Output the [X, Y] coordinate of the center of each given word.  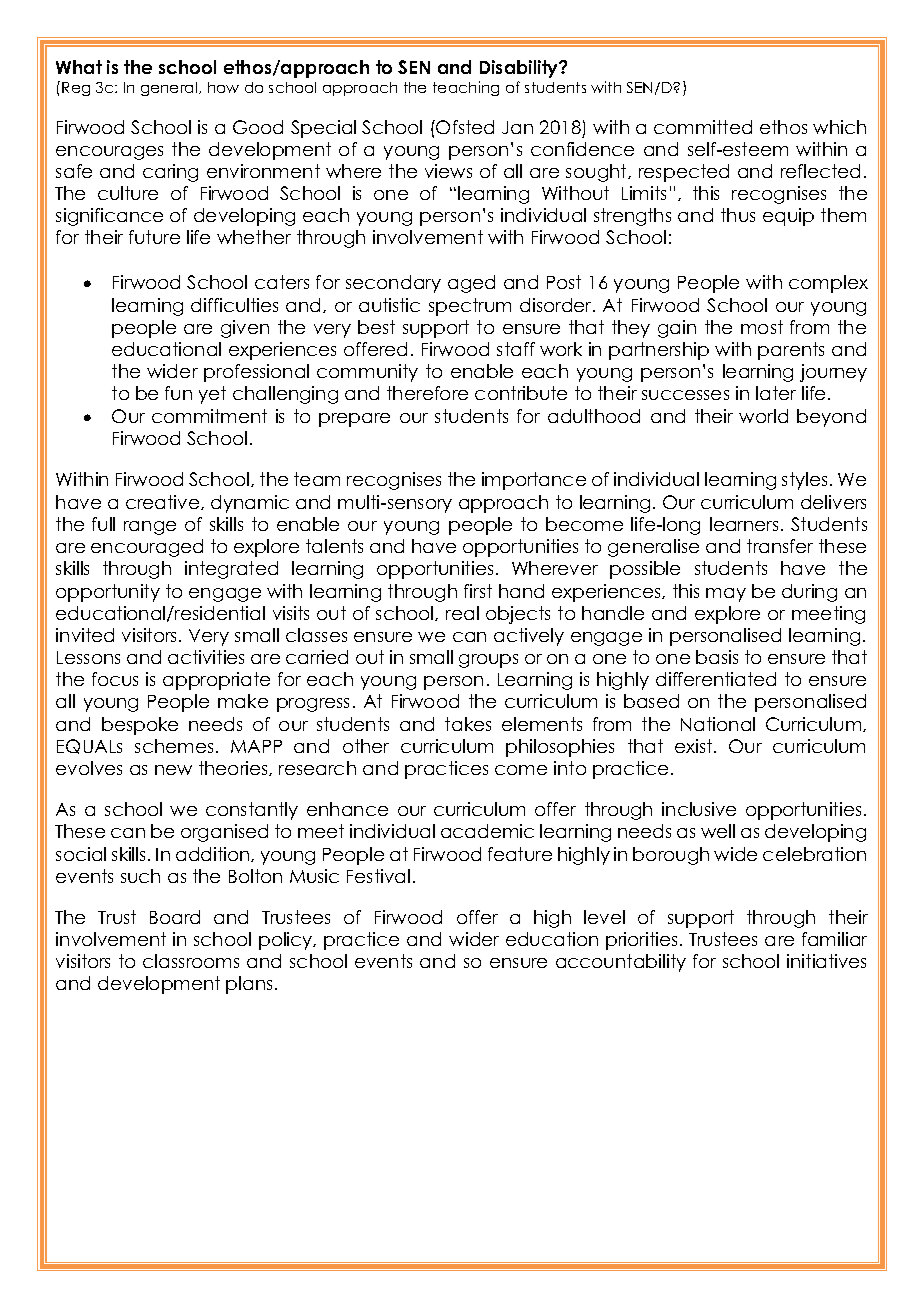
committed [703, 127]
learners [744, 524]
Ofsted [465, 127]
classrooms [191, 961]
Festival [378, 876]
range [150, 528]
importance [534, 481]
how [223, 87]
